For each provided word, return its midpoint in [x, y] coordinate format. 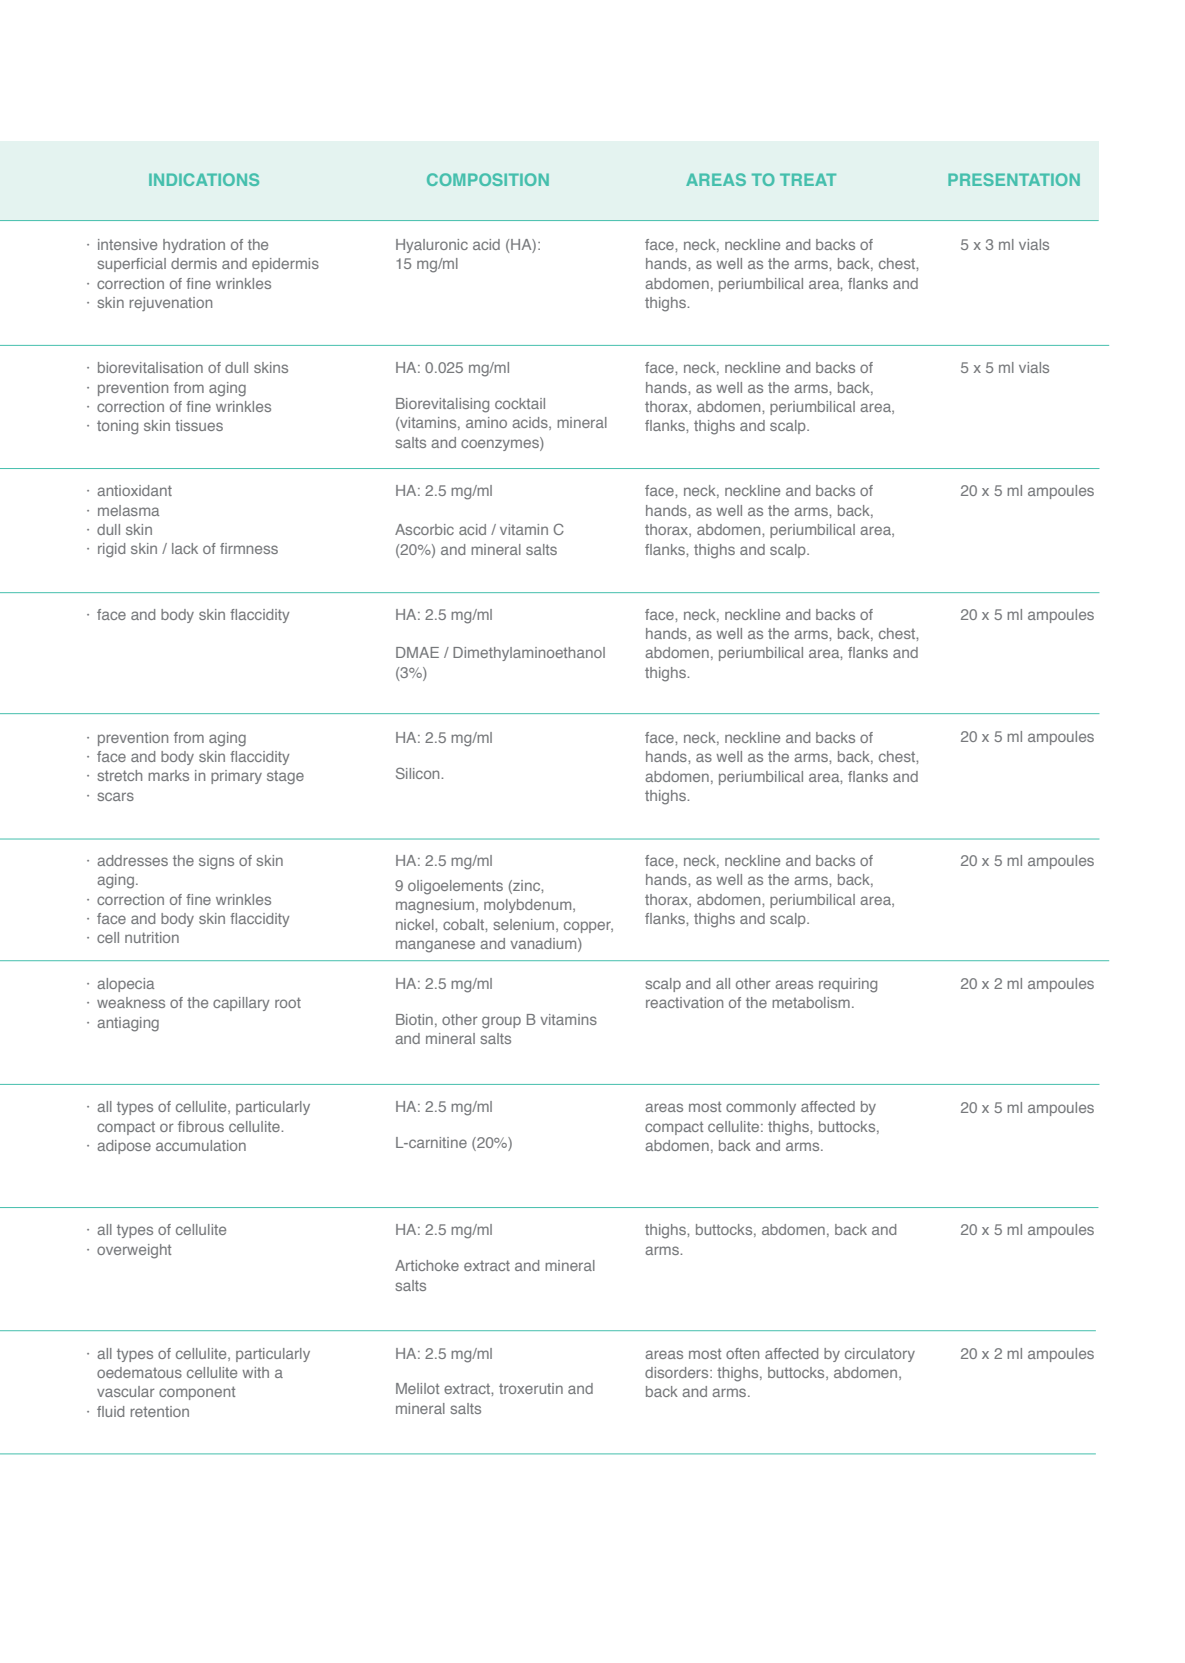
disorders [678, 1372]
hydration [194, 246]
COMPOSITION [488, 179]
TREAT [808, 179]
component [197, 1393]
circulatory [880, 1355]
